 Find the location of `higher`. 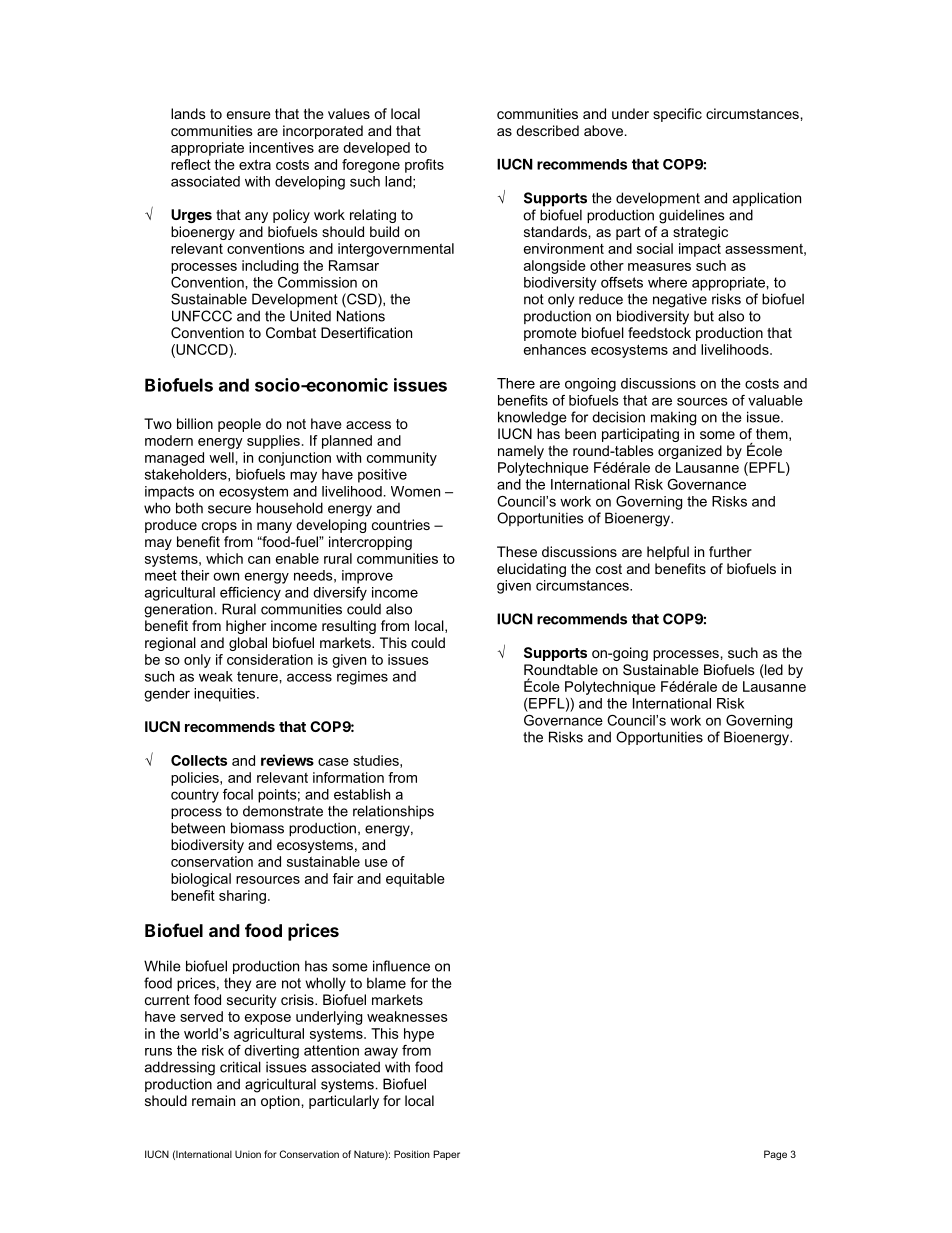

higher is located at coordinates (246, 627).
